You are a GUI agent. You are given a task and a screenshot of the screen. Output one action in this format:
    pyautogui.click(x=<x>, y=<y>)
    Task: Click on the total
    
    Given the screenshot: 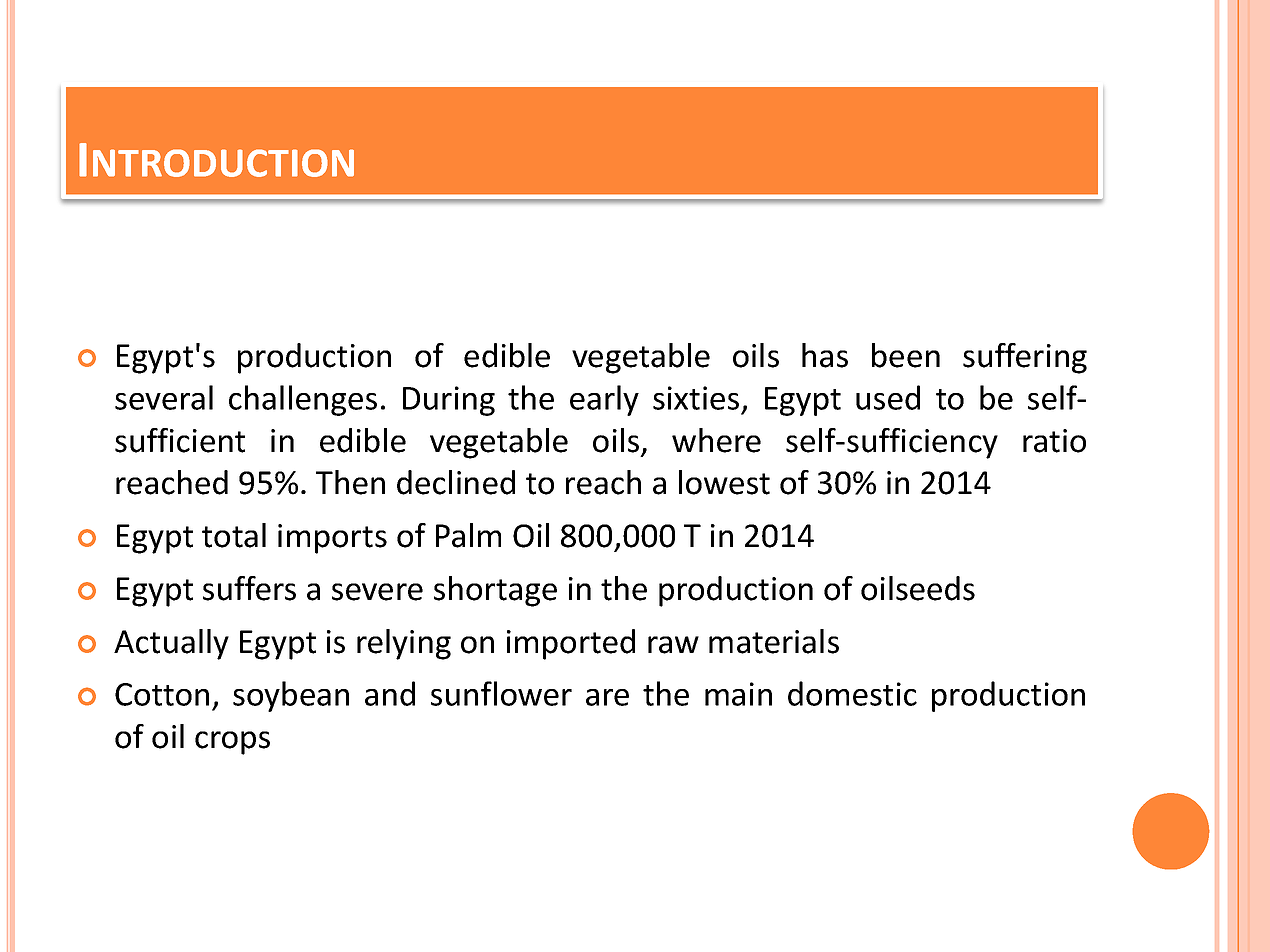 What is the action you would take?
    pyautogui.click(x=234, y=535)
